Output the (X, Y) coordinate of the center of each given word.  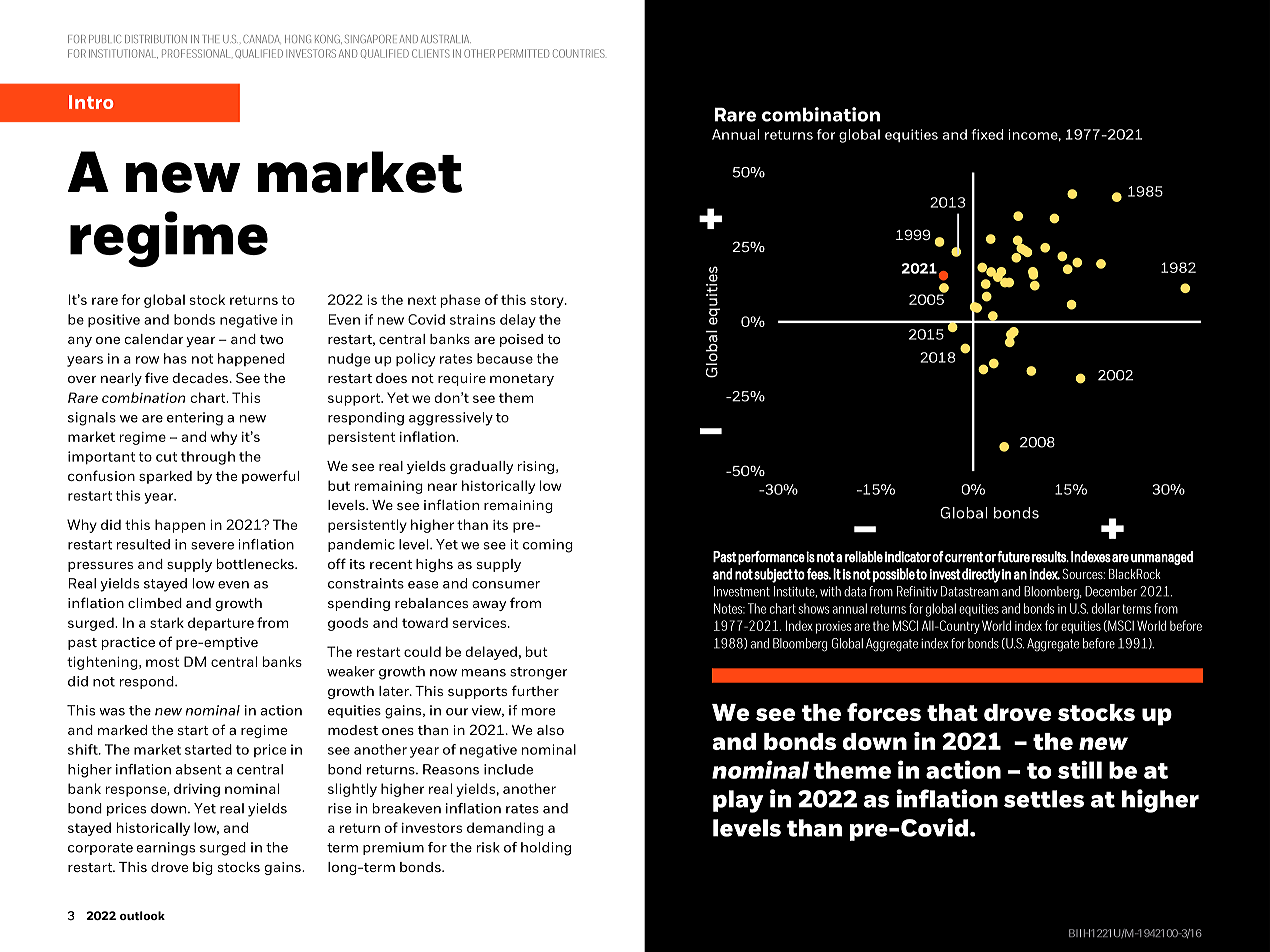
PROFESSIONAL (197, 53)
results (1050, 557)
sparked (165, 477)
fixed (987, 134)
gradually (481, 467)
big (203, 868)
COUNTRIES (579, 53)
